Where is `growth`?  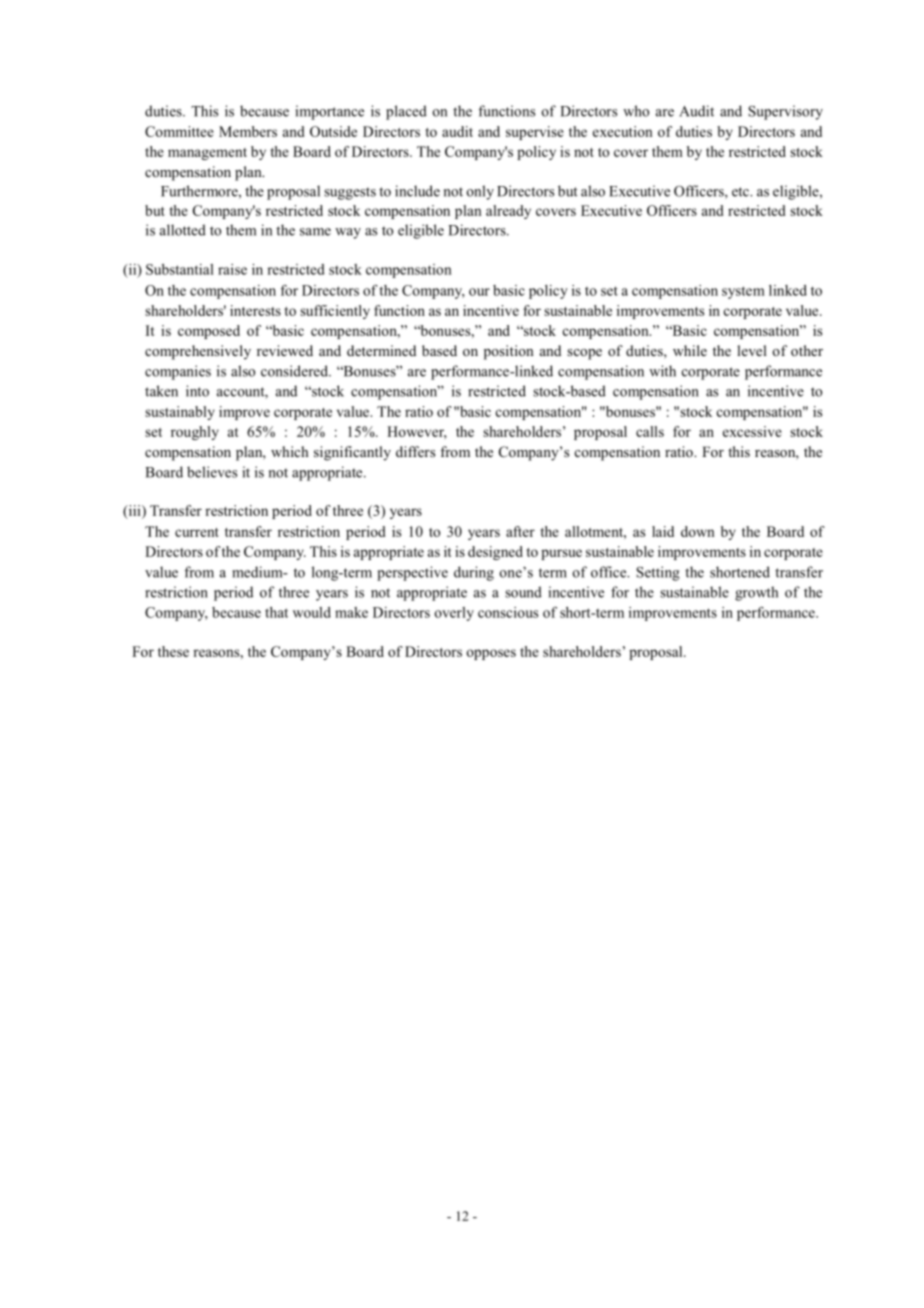 growth is located at coordinates (756, 593).
